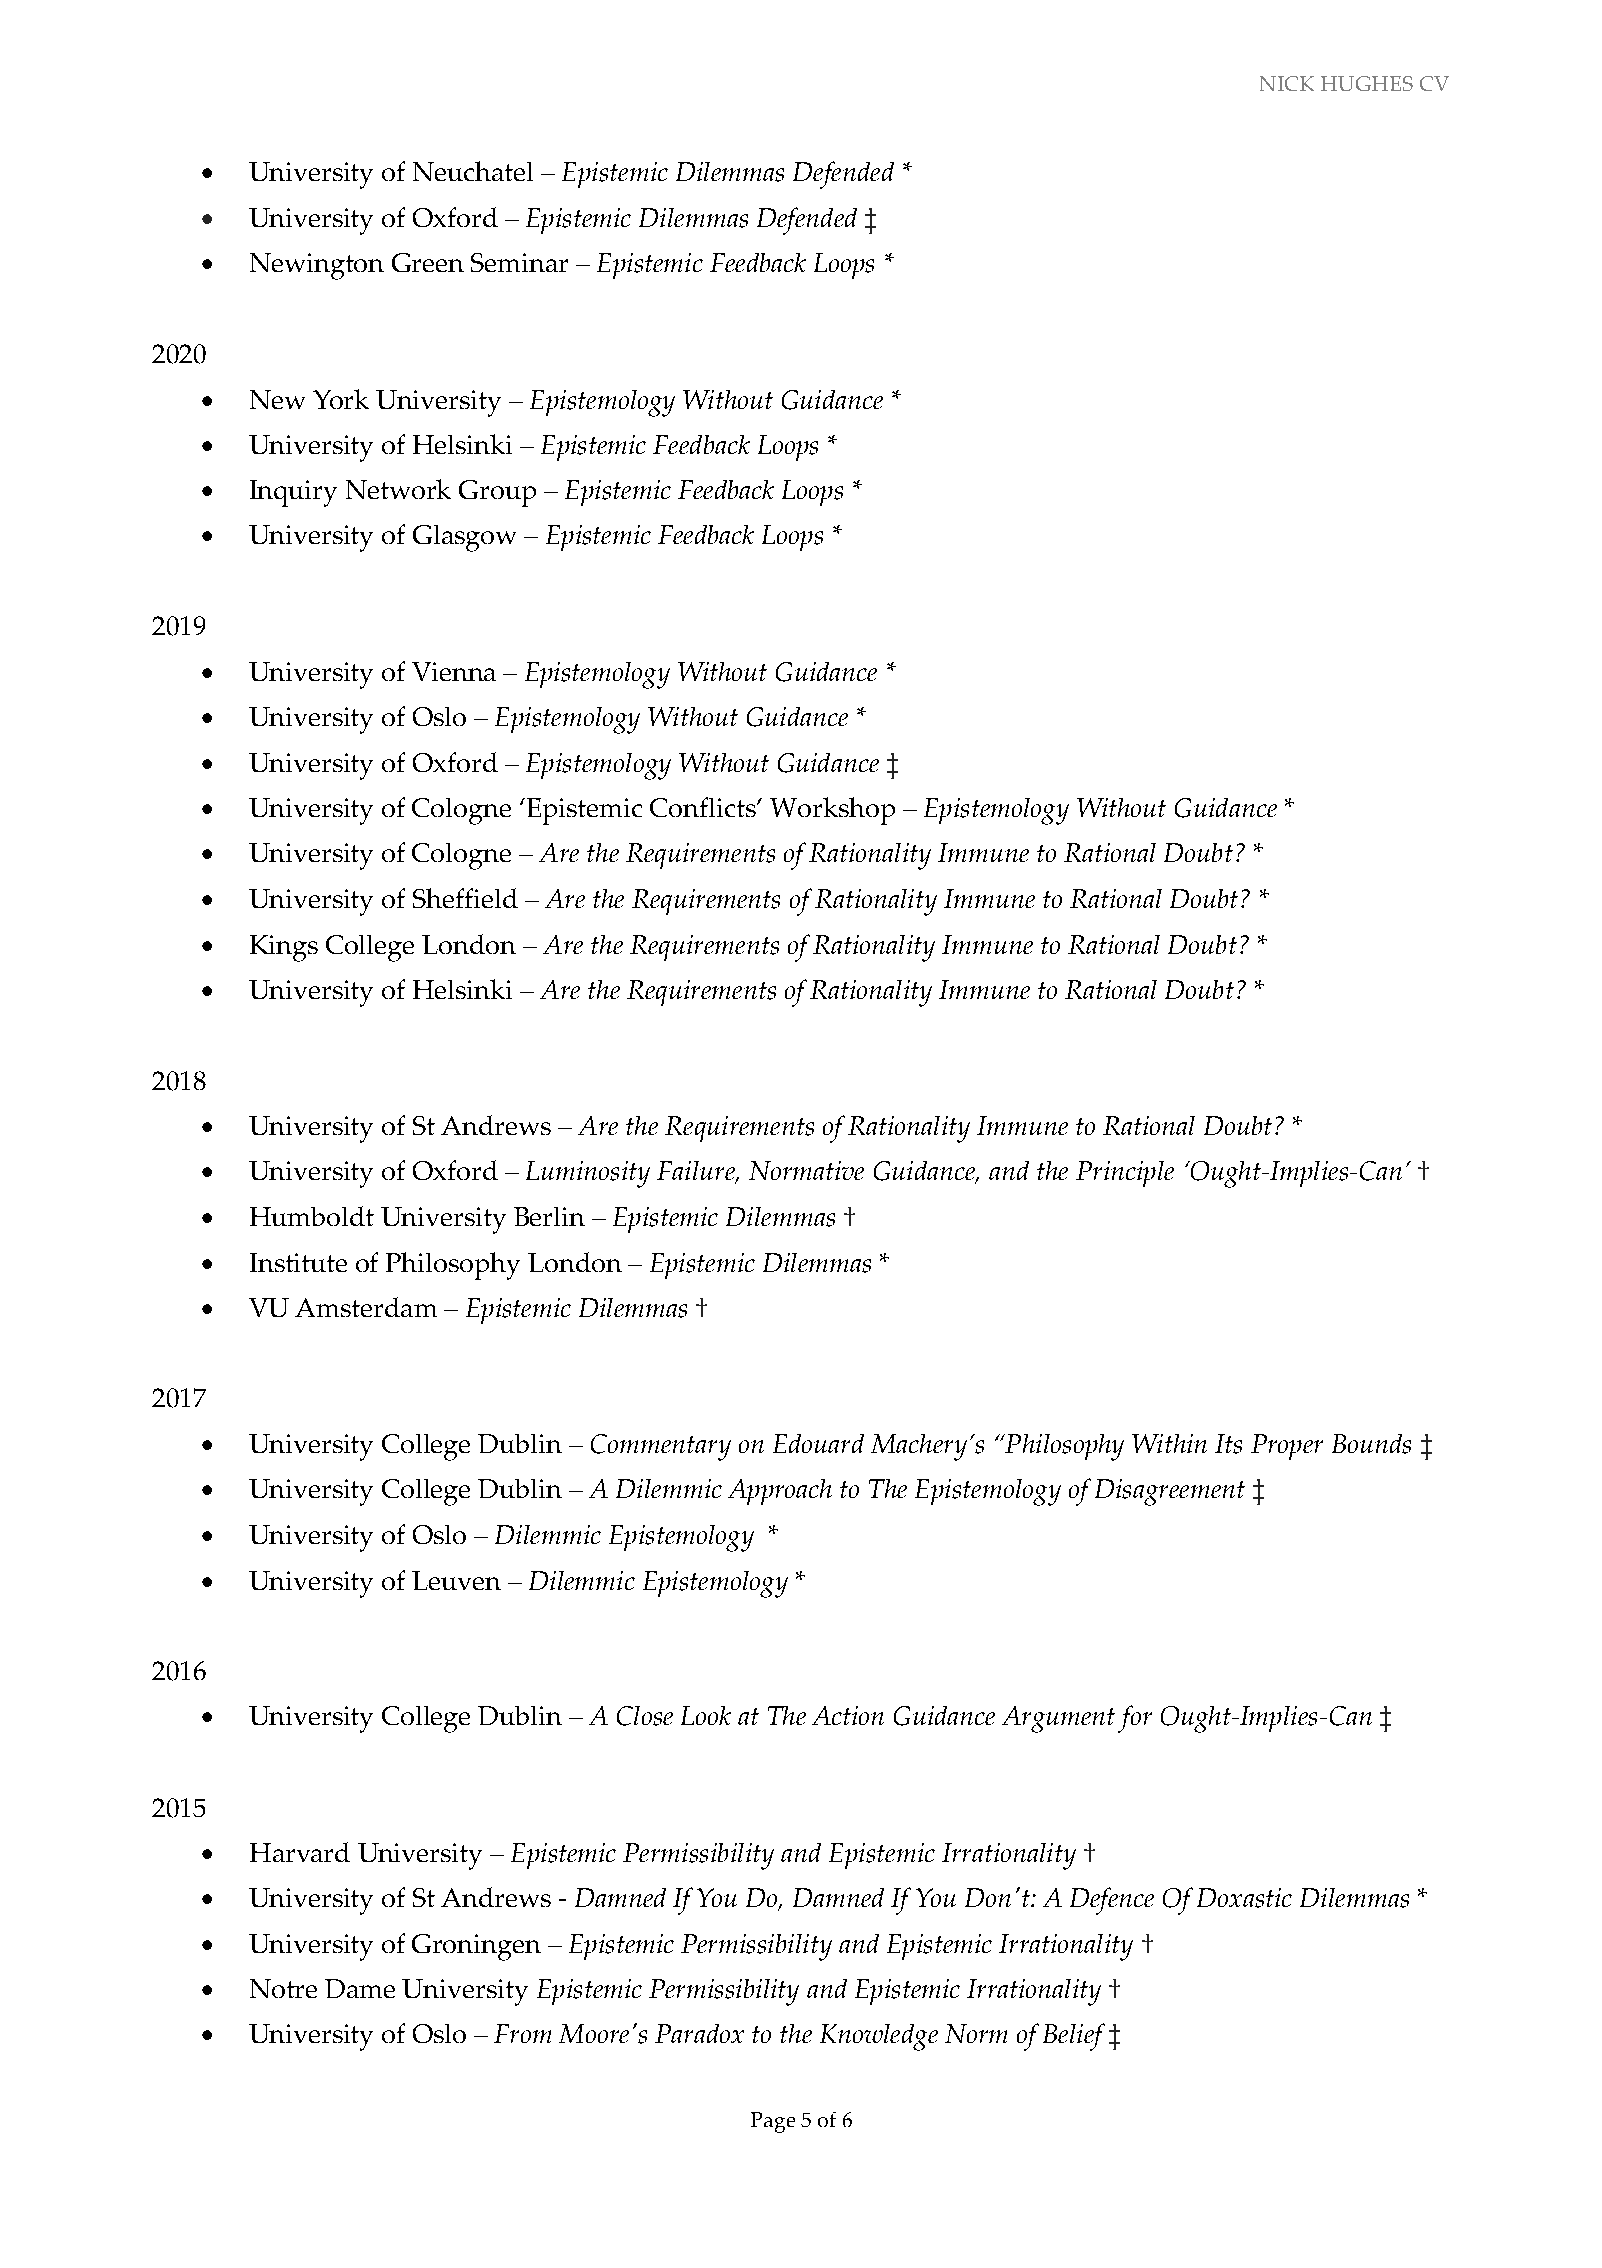  What do you see at coordinates (1287, 83) in the screenshot?
I see `NICK` at bounding box center [1287, 83].
